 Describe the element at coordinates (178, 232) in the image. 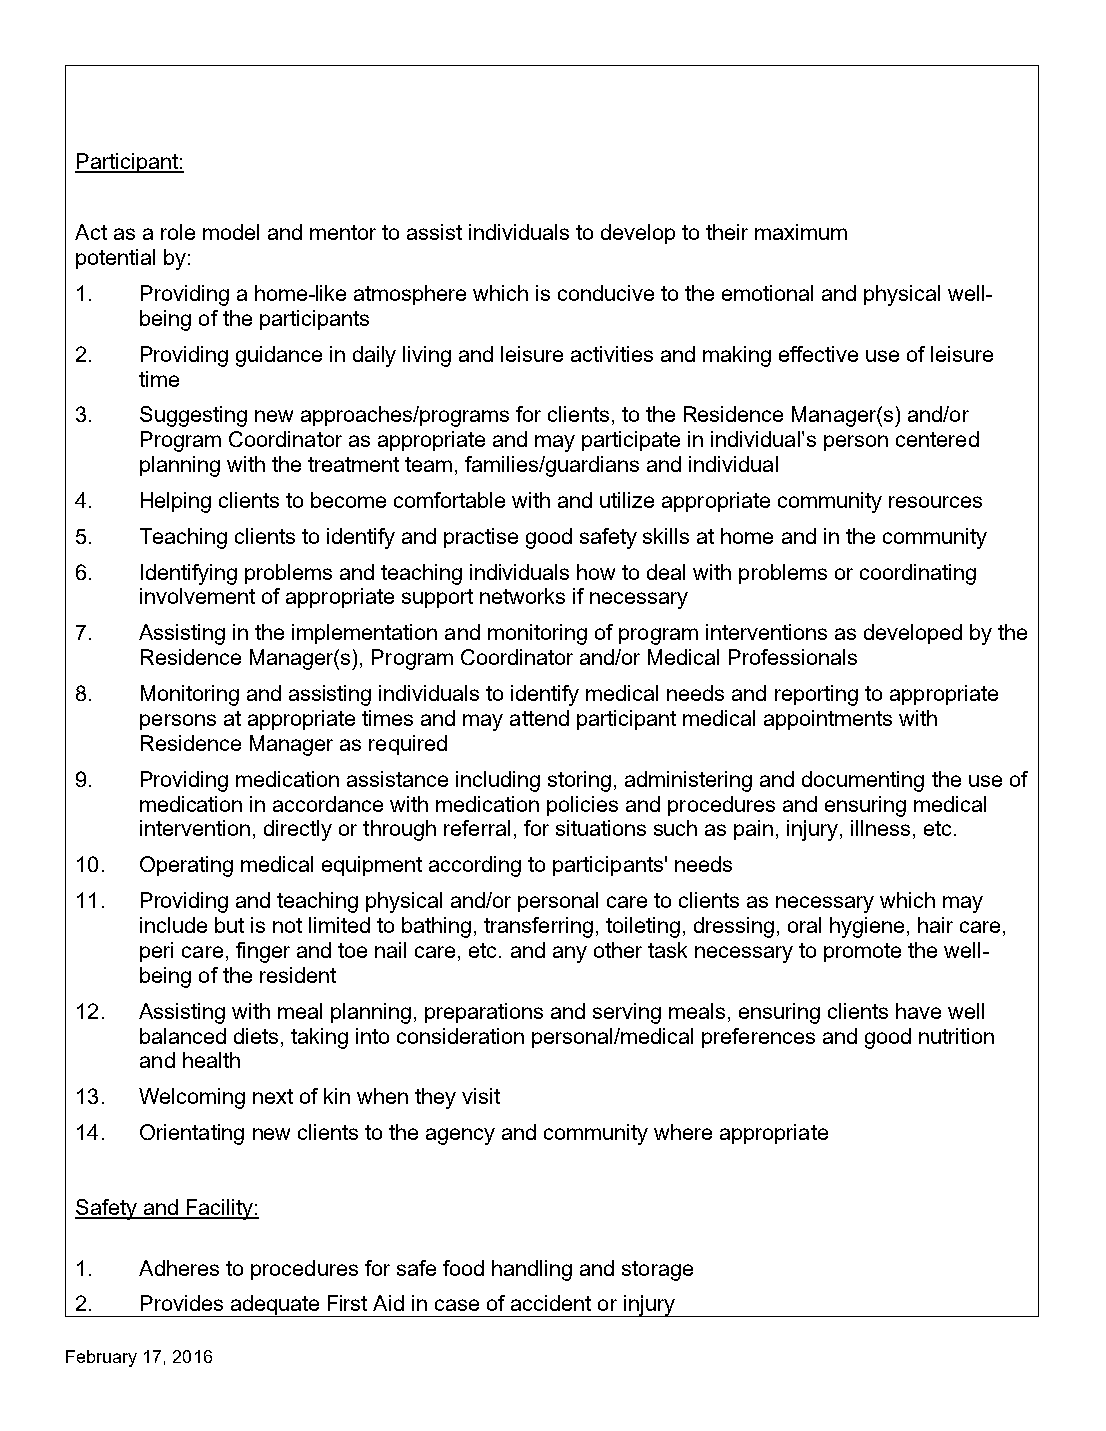

I see `role` at that location.
